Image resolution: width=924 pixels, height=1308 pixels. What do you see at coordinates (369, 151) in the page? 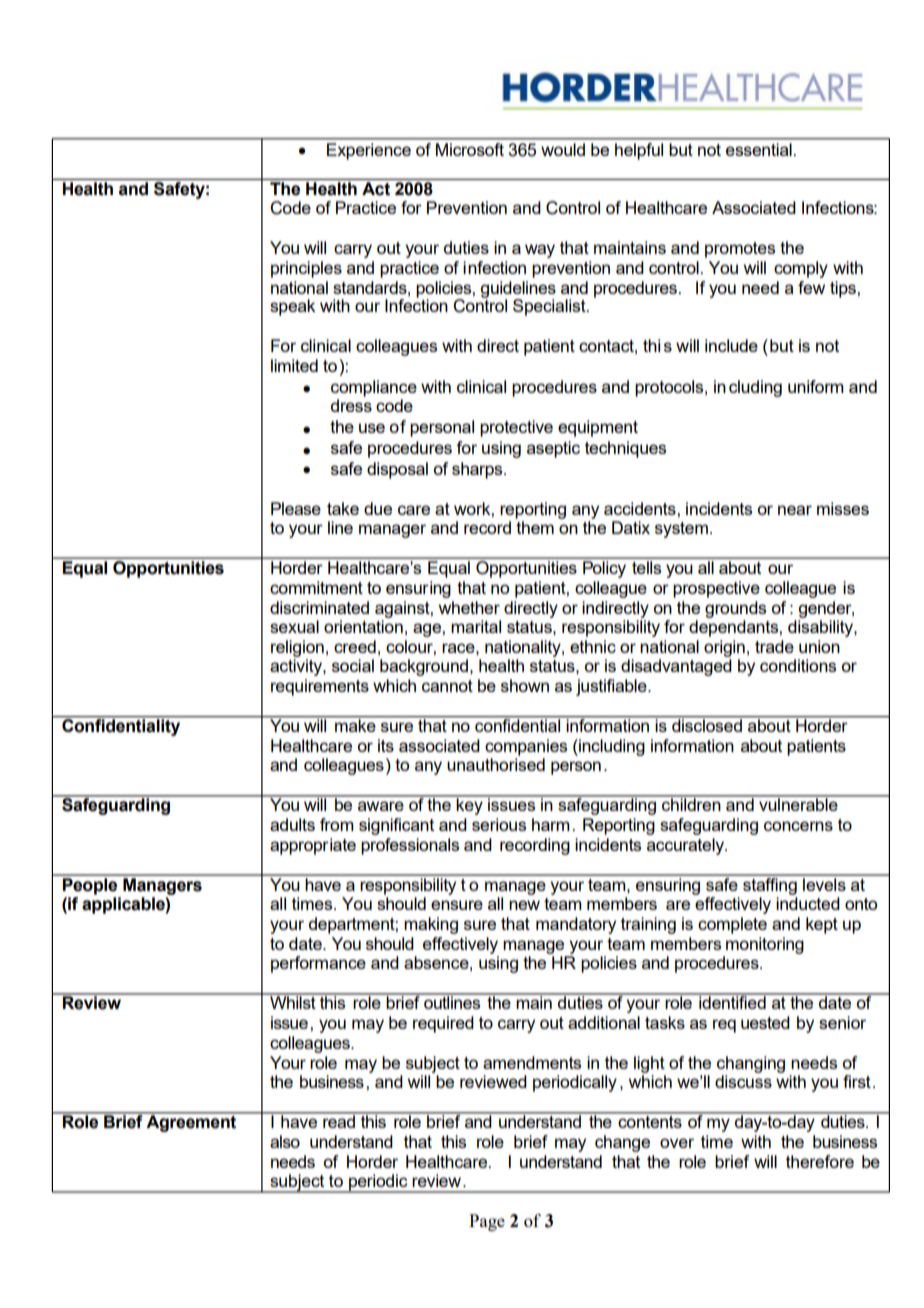
I see `Experience` at bounding box center [369, 151].
